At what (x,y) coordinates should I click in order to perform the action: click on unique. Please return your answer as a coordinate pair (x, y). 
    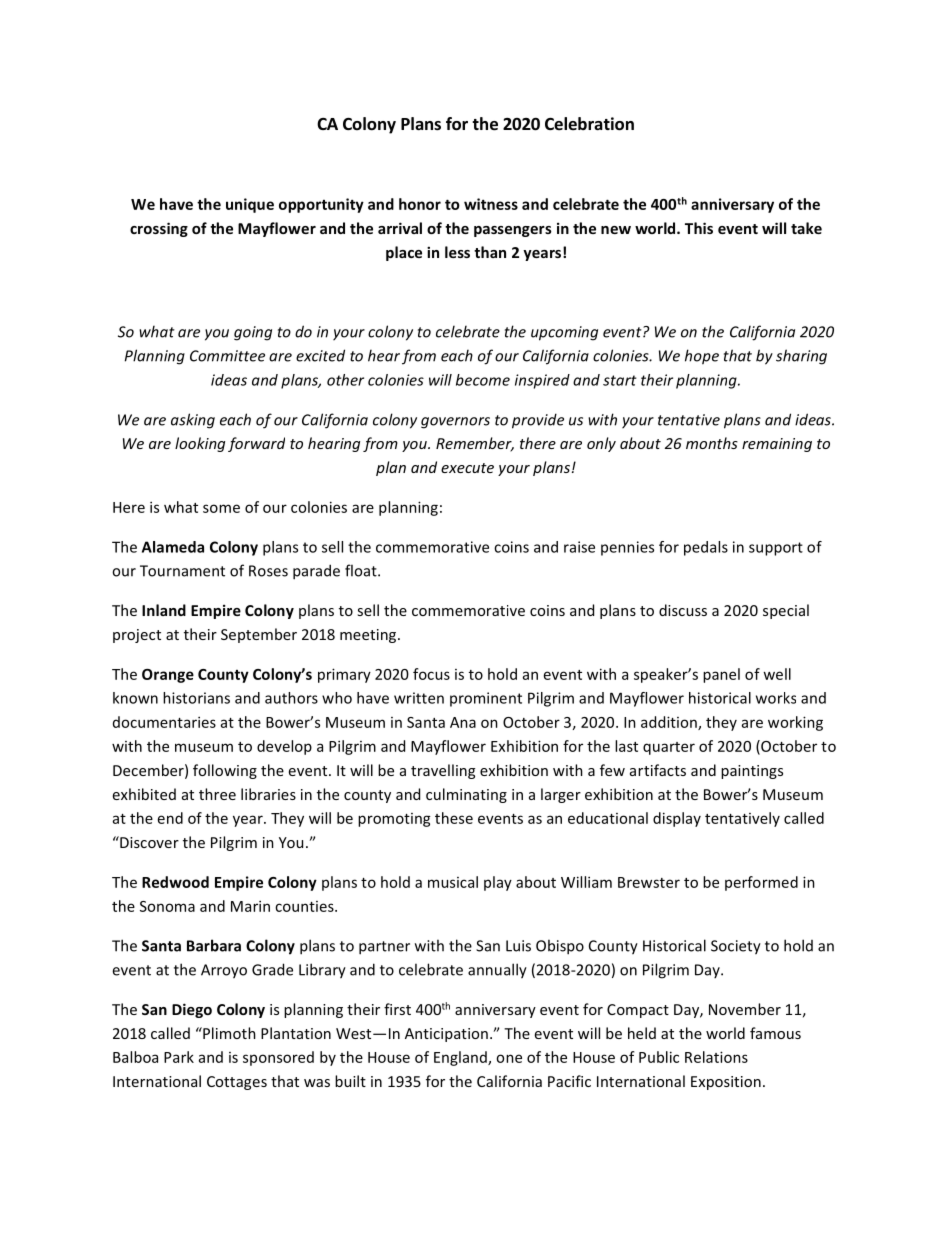
    Looking at the image, I should click on (250, 205).
